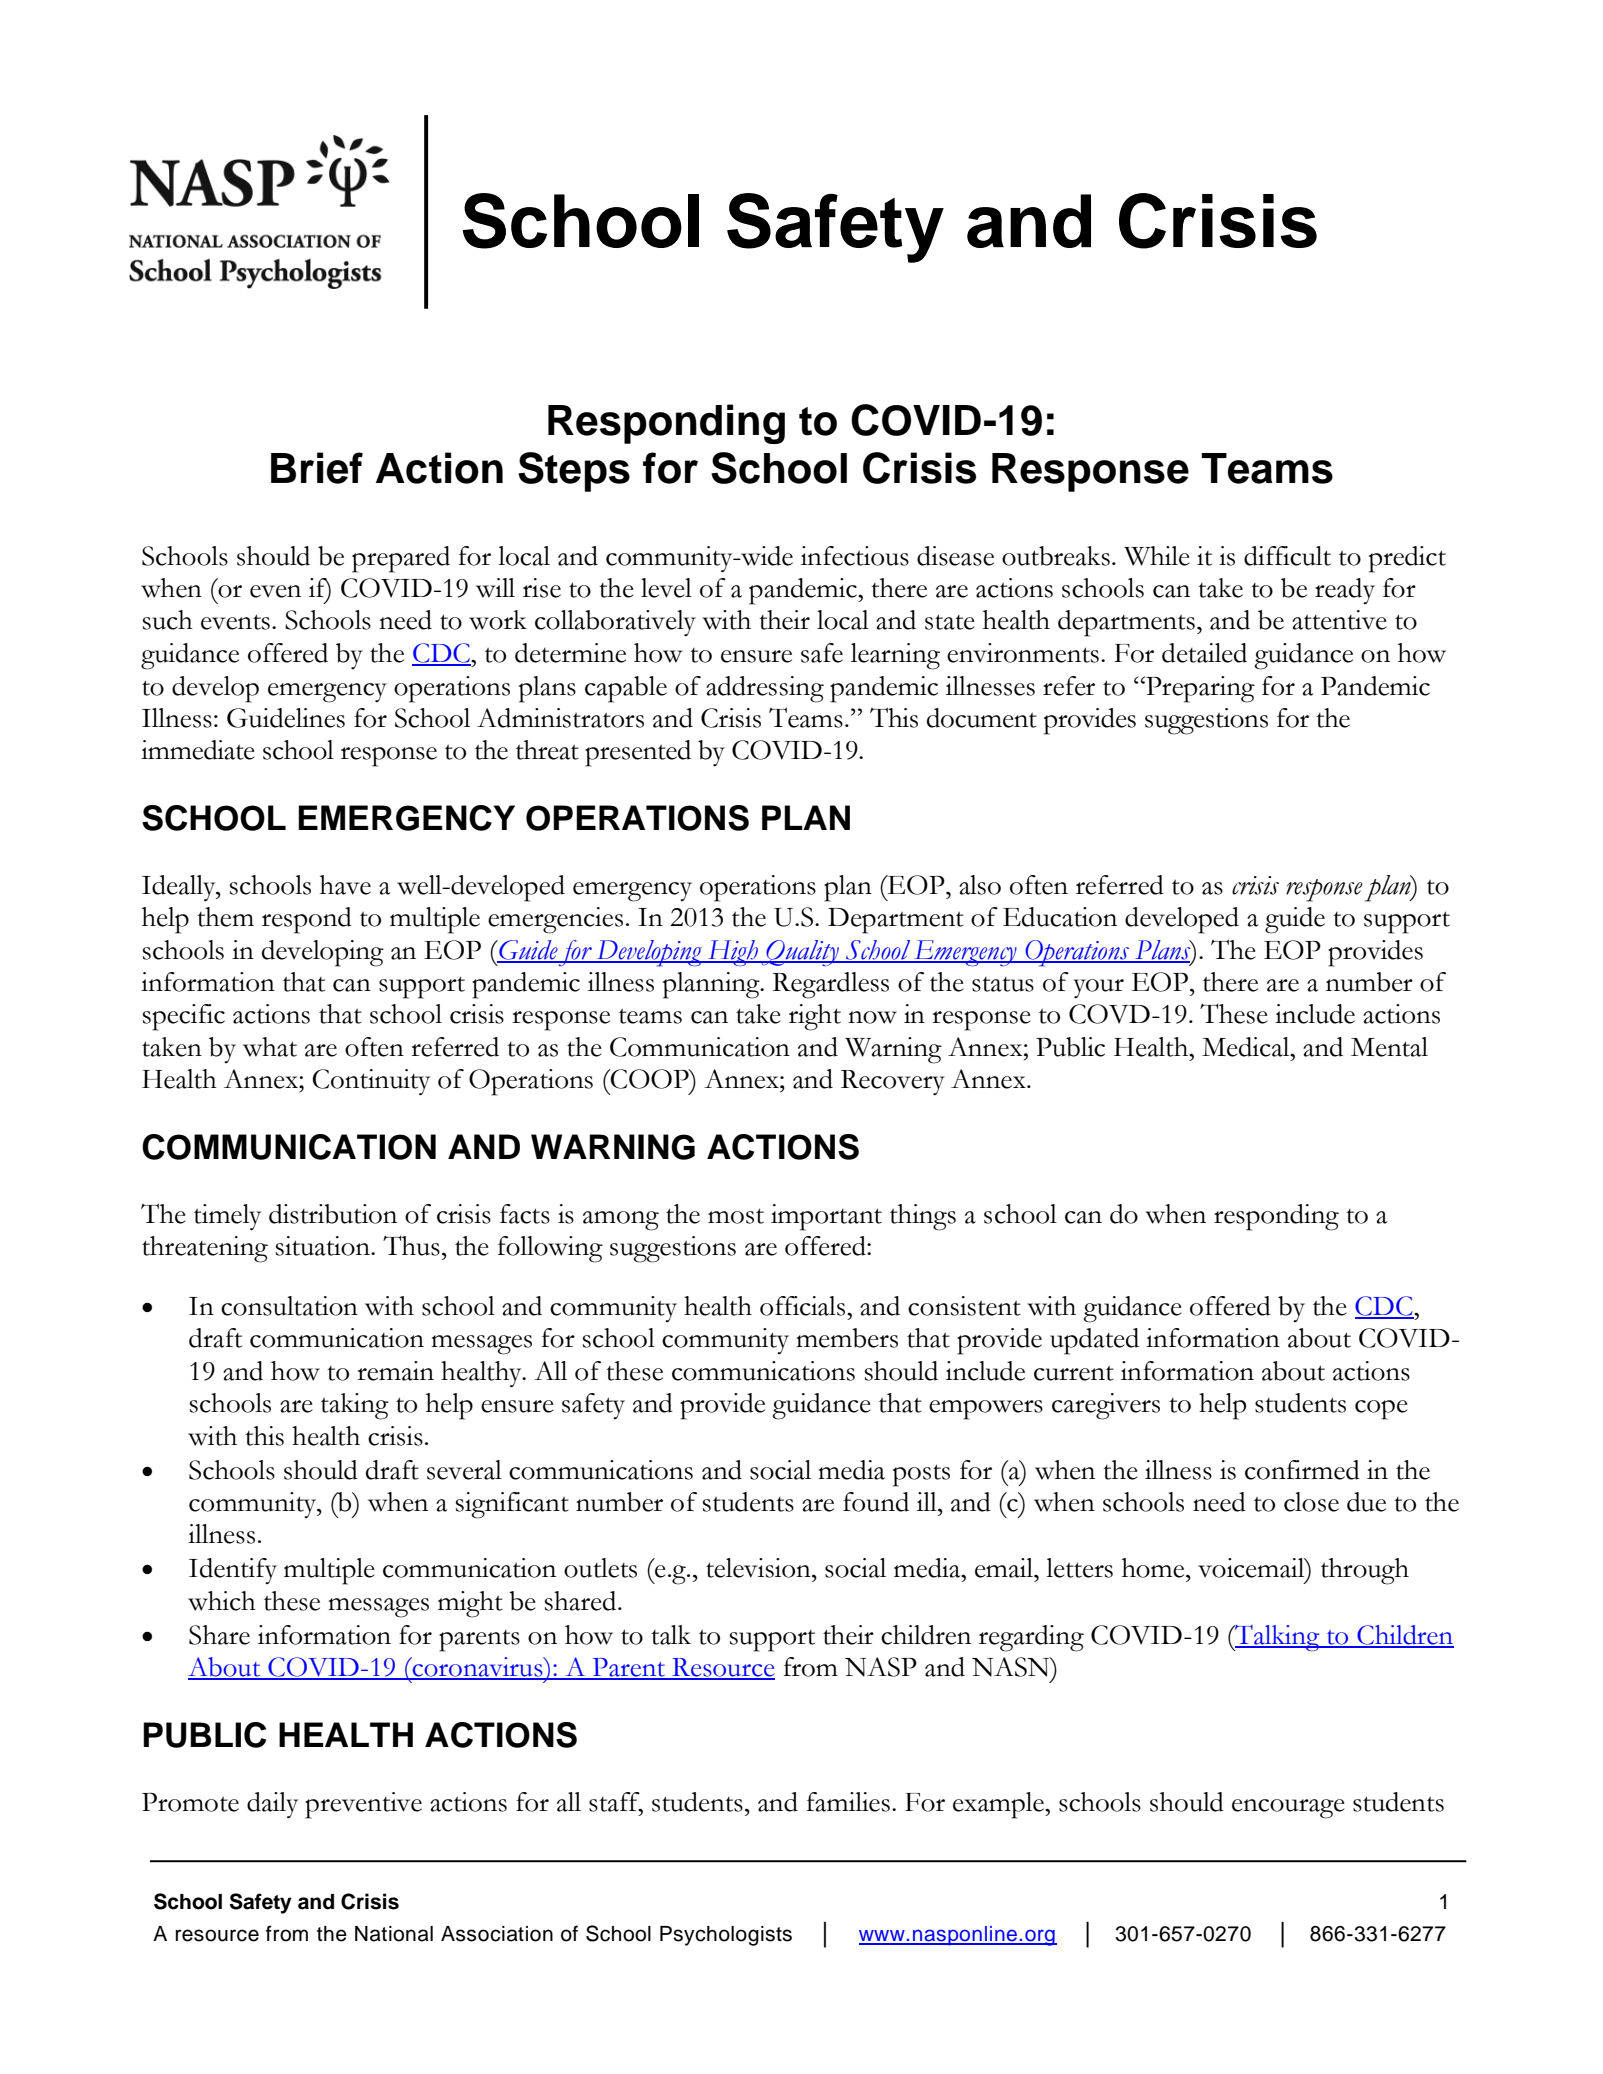  What do you see at coordinates (726, 1936) in the image?
I see `Psychologists` at bounding box center [726, 1936].
